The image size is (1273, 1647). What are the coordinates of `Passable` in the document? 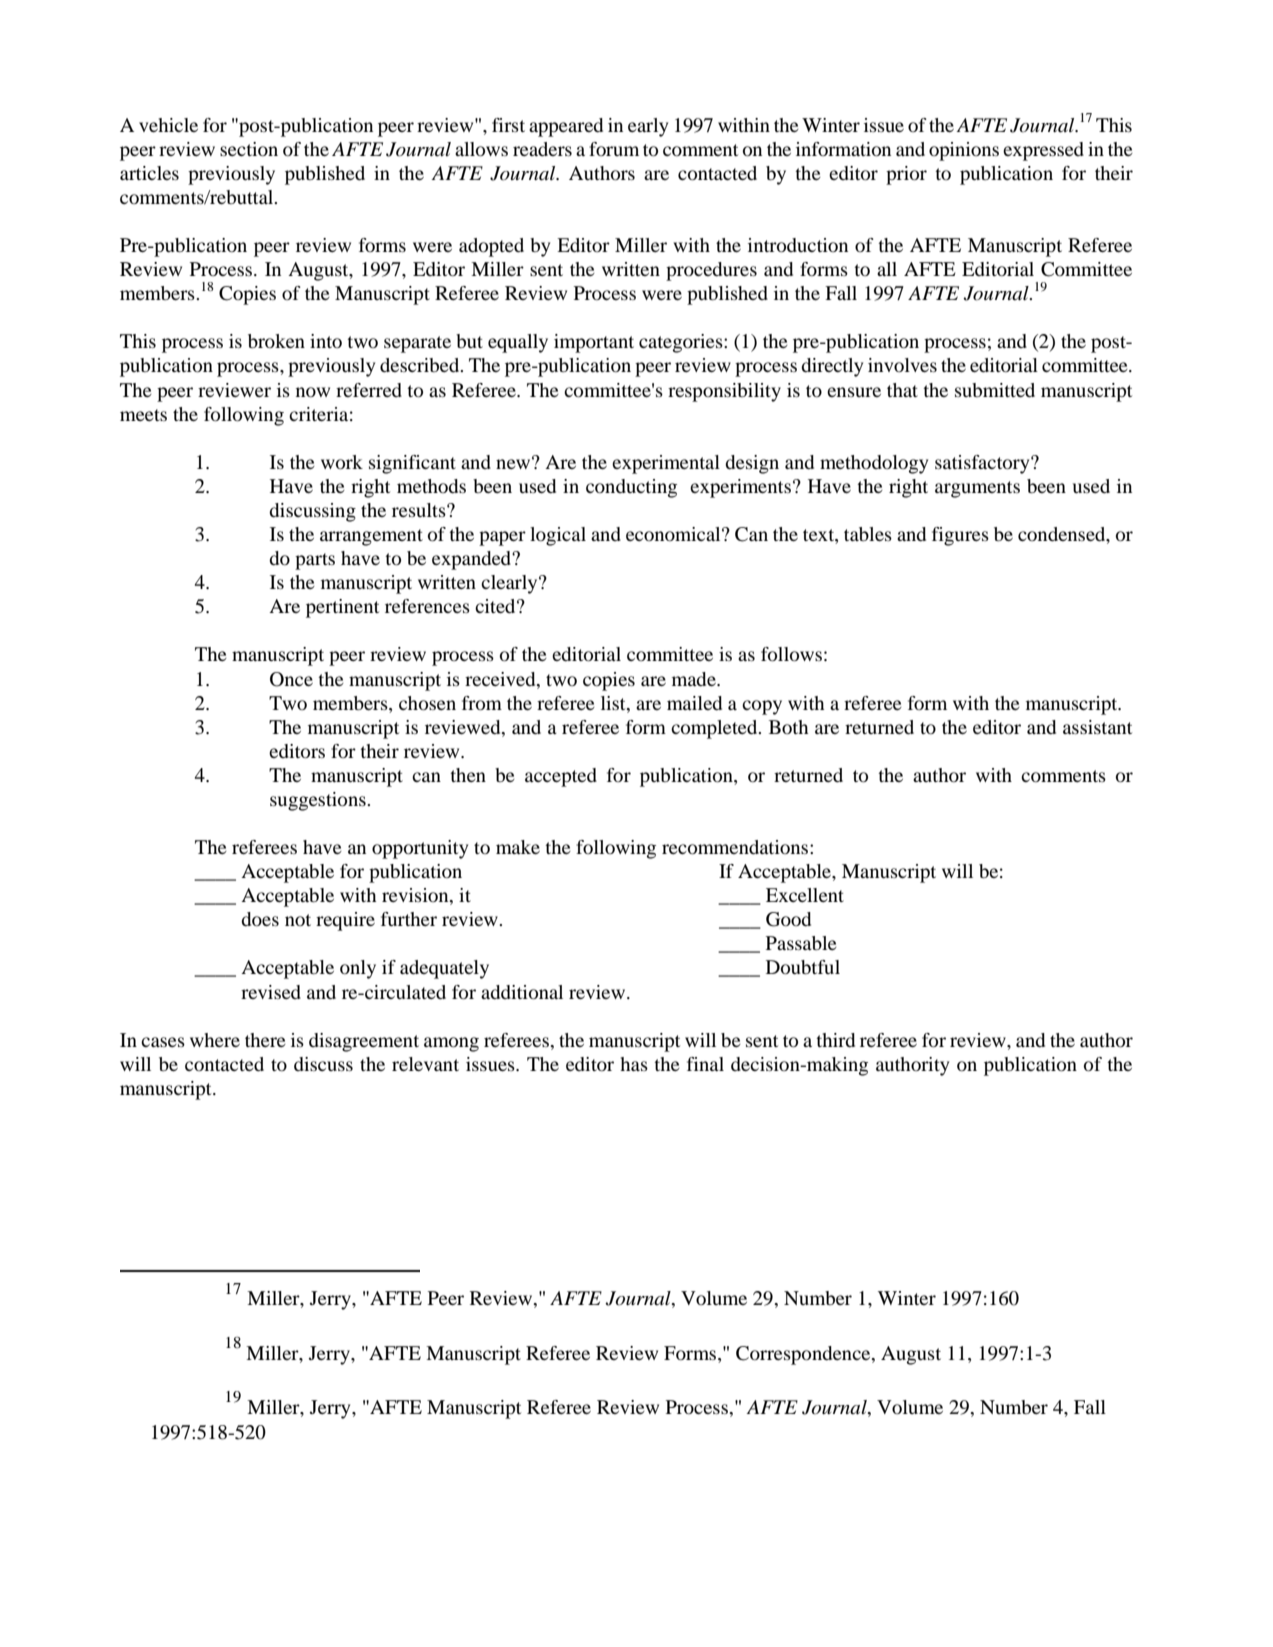 It's located at (801, 943).
